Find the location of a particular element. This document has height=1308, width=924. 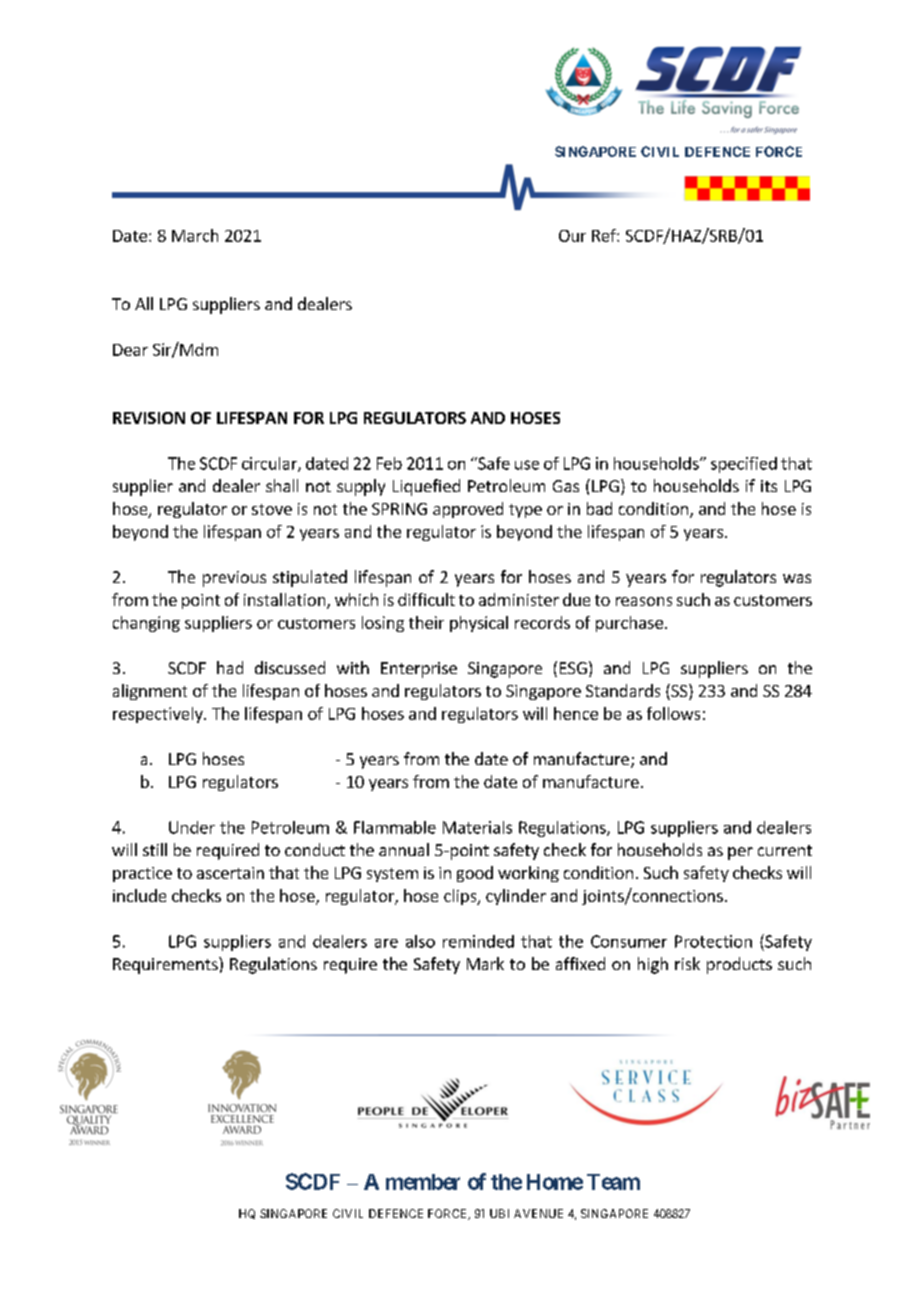

Enterprise is located at coordinates (419, 670).
